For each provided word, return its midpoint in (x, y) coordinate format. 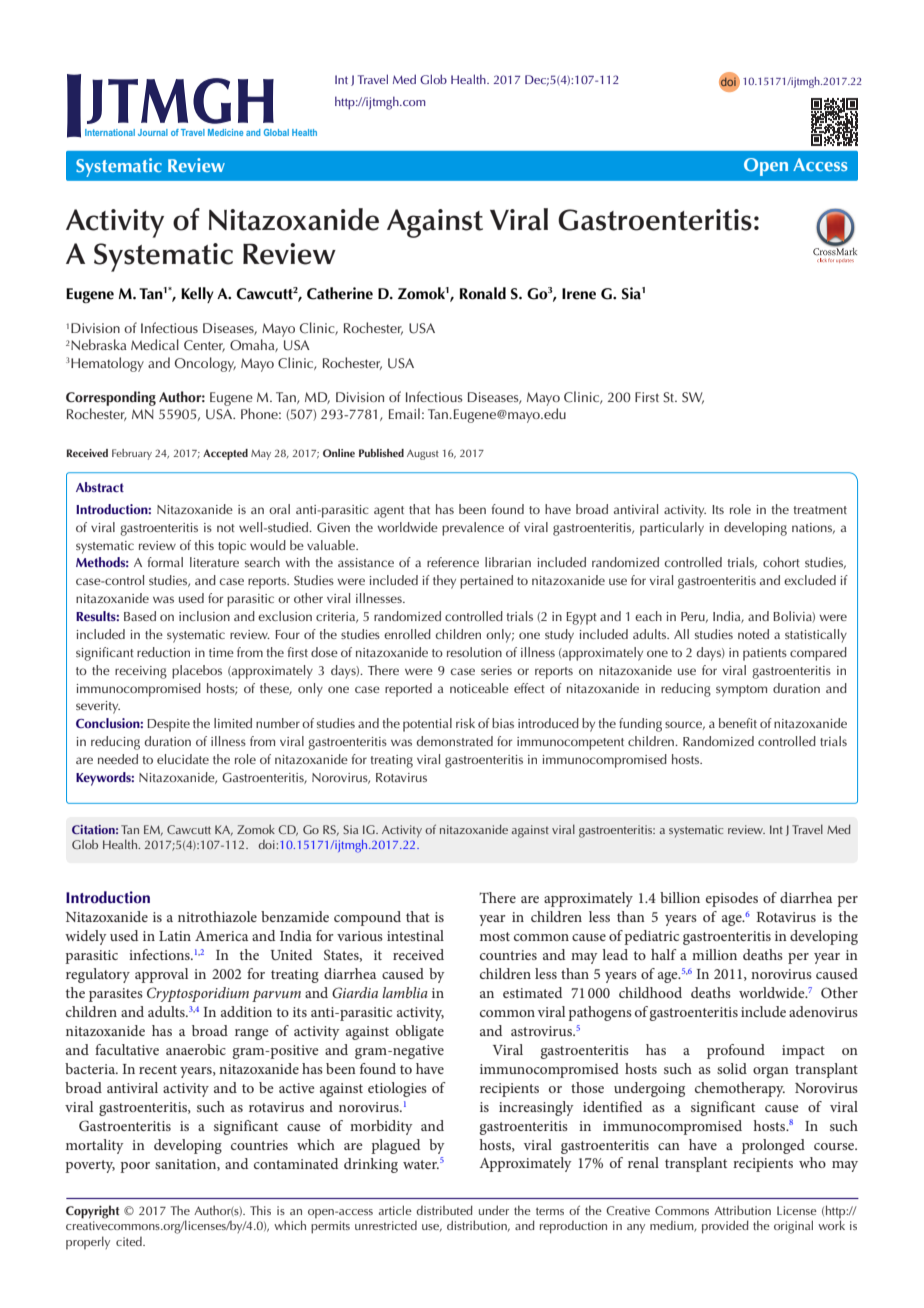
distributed (444, 1210)
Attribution (742, 1210)
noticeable (479, 688)
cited (130, 1241)
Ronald (483, 293)
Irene (579, 294)
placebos (197, 672)
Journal (153, 132)
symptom (741, 691)
